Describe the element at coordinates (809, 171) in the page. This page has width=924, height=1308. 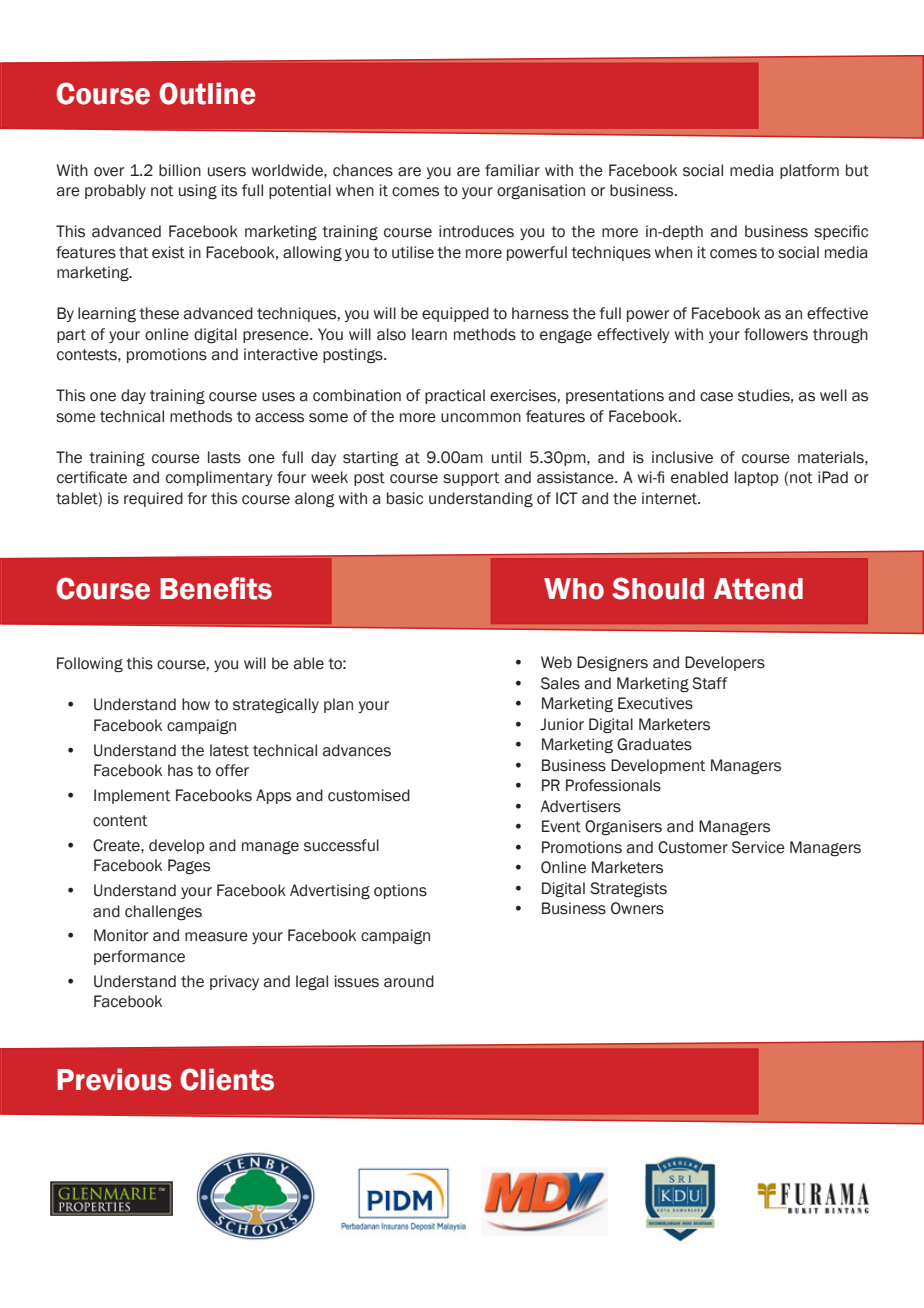
I see `platform` at that location.
